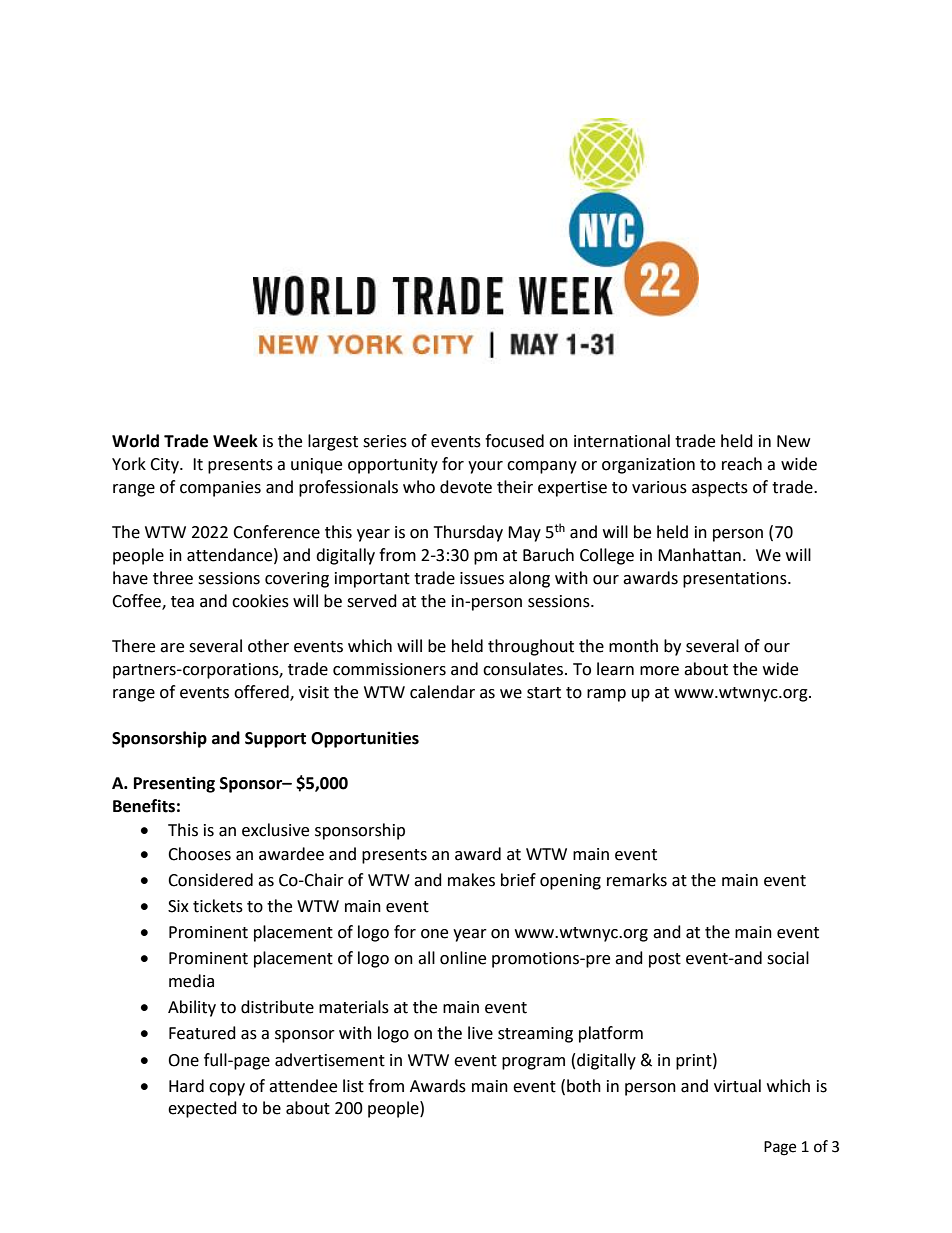 Image resolution: width=952 pixels, height=1233 pixels. Describe the element at coordinates (606, 695) in the screenshot. I see `ramp` at that location.
